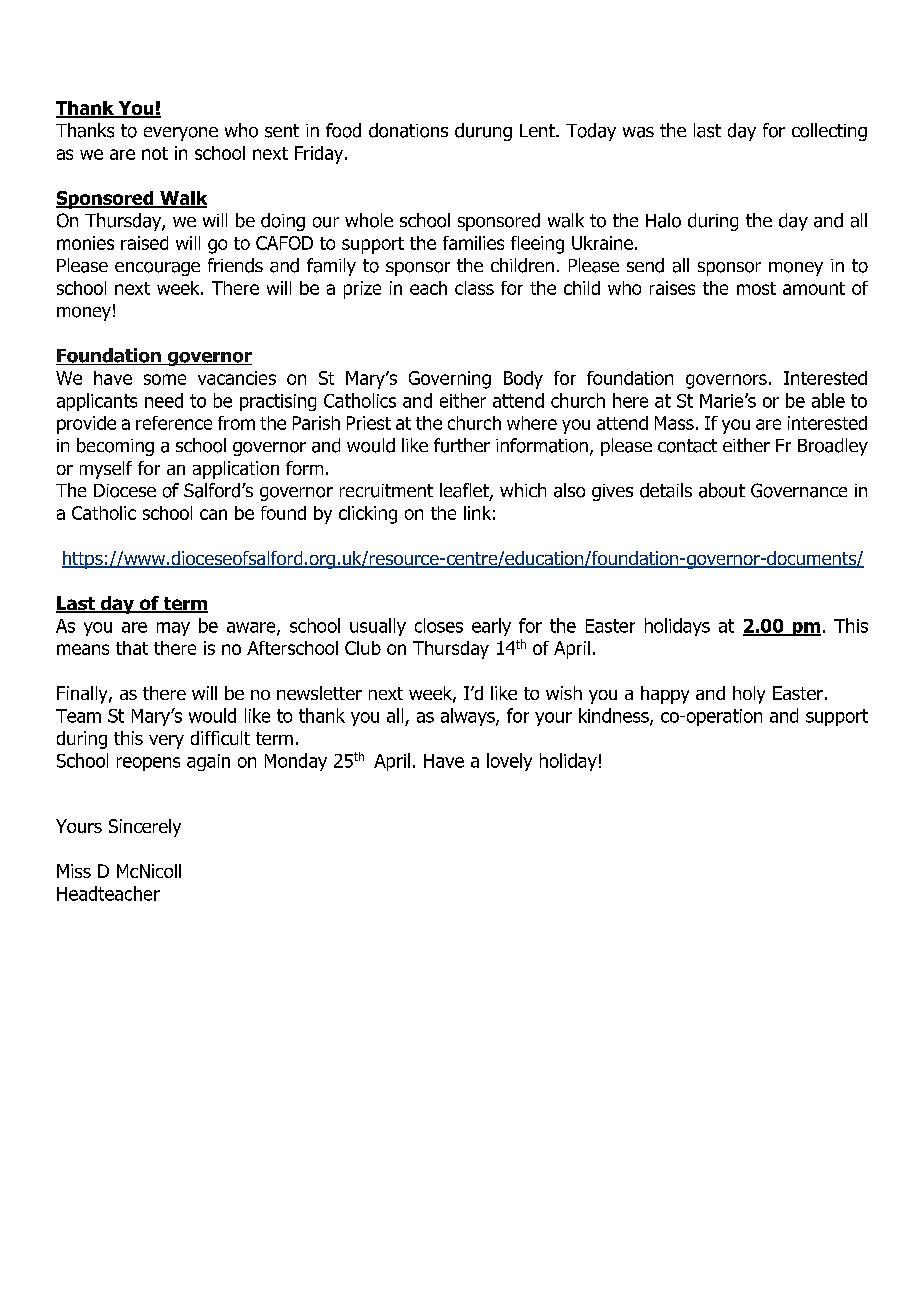 The height and width of the screenshot is (1308, 924). Describe the element at coordinates (165, 379) in the screenshot. I see `some` at that location.
